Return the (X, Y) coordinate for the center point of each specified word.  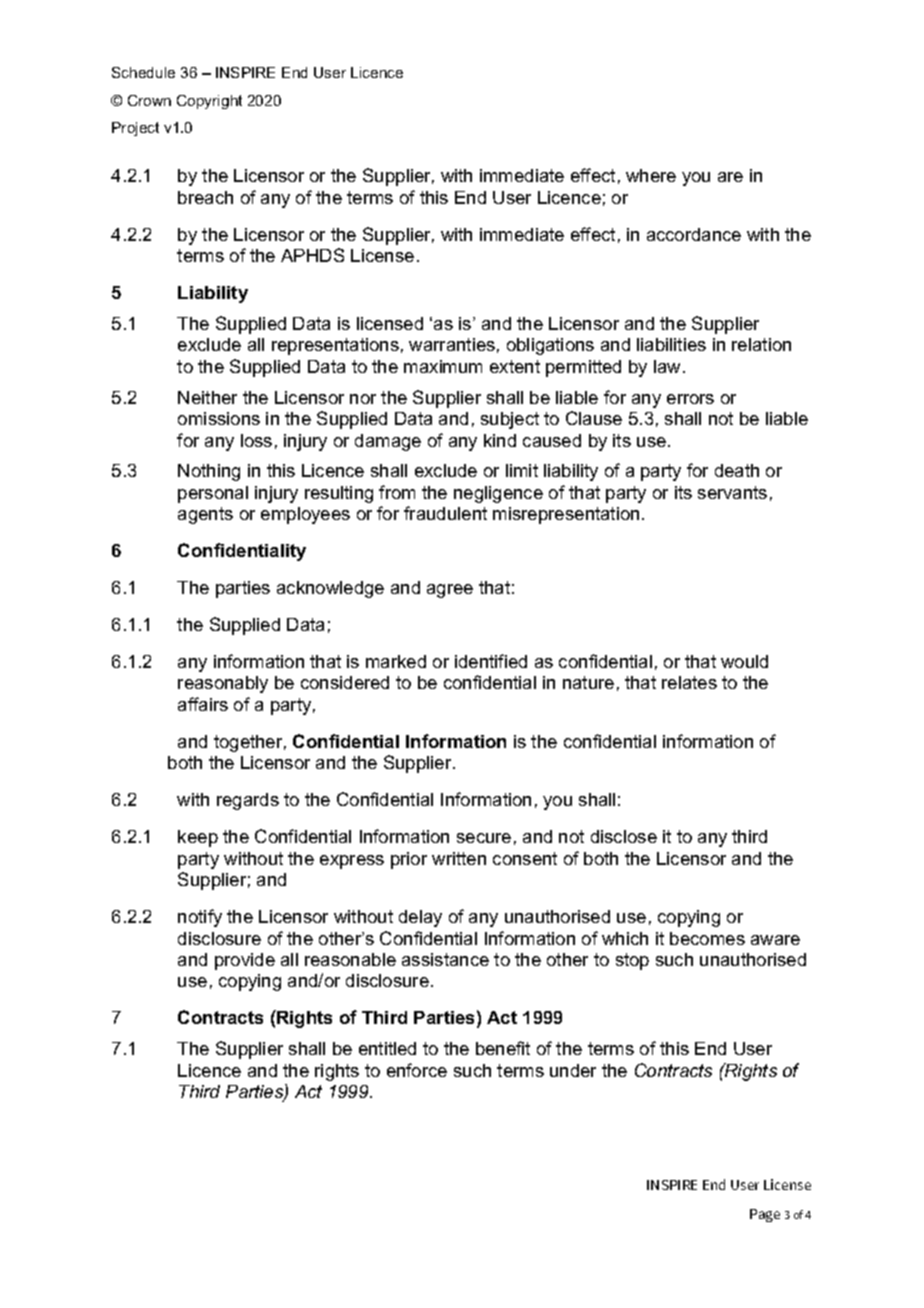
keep (198, 838)
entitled (387, 1048)
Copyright (209, 102)
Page (765, 1215)
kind (500, 440)
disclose (624, 836)
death (737, 470)
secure (484, 838)
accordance (694, 234)
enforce (417, 1070)
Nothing (209, 472)
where (651, 175)
